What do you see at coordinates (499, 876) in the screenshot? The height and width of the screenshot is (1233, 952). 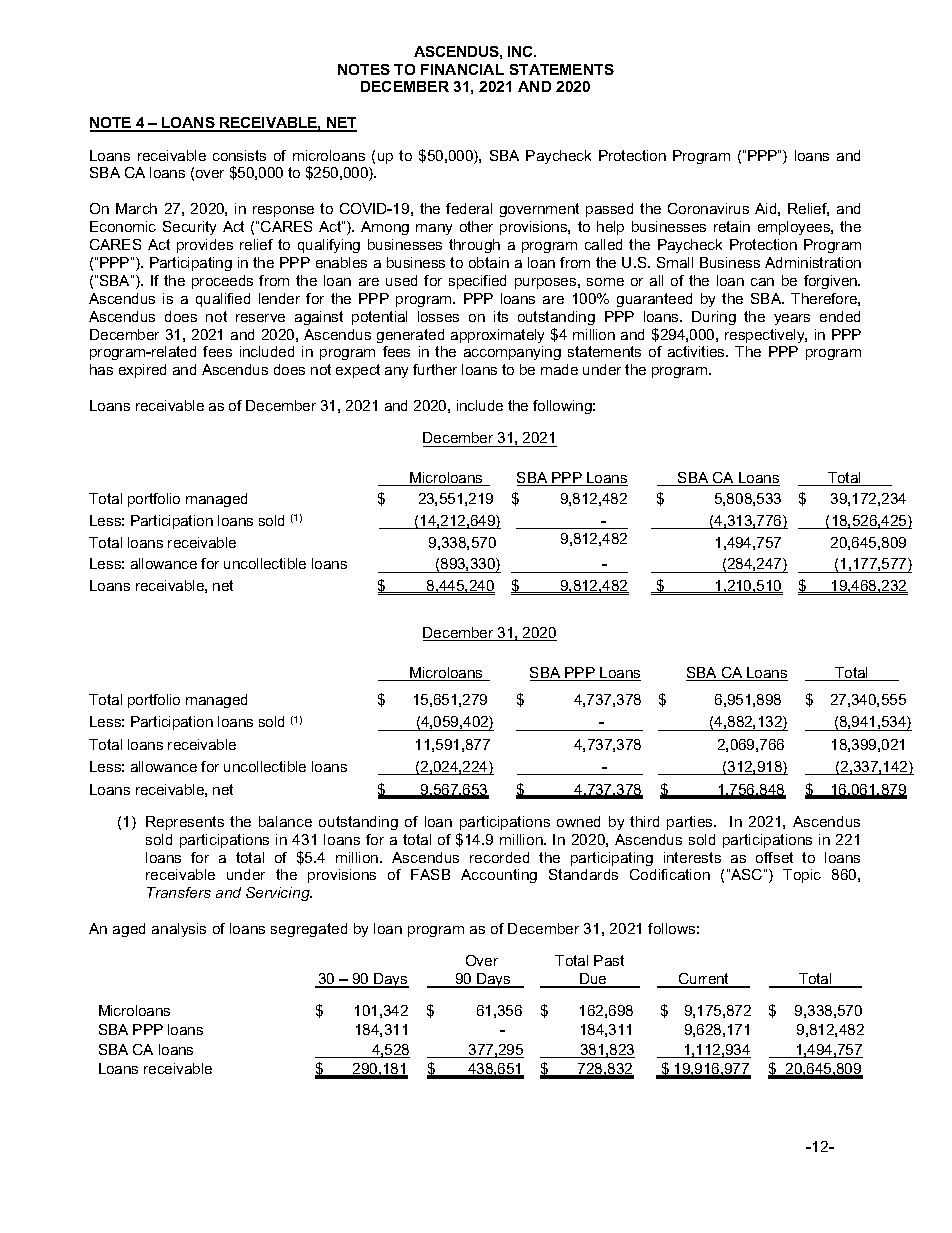 I see `Accounting` at bounding box center [499, 876].
